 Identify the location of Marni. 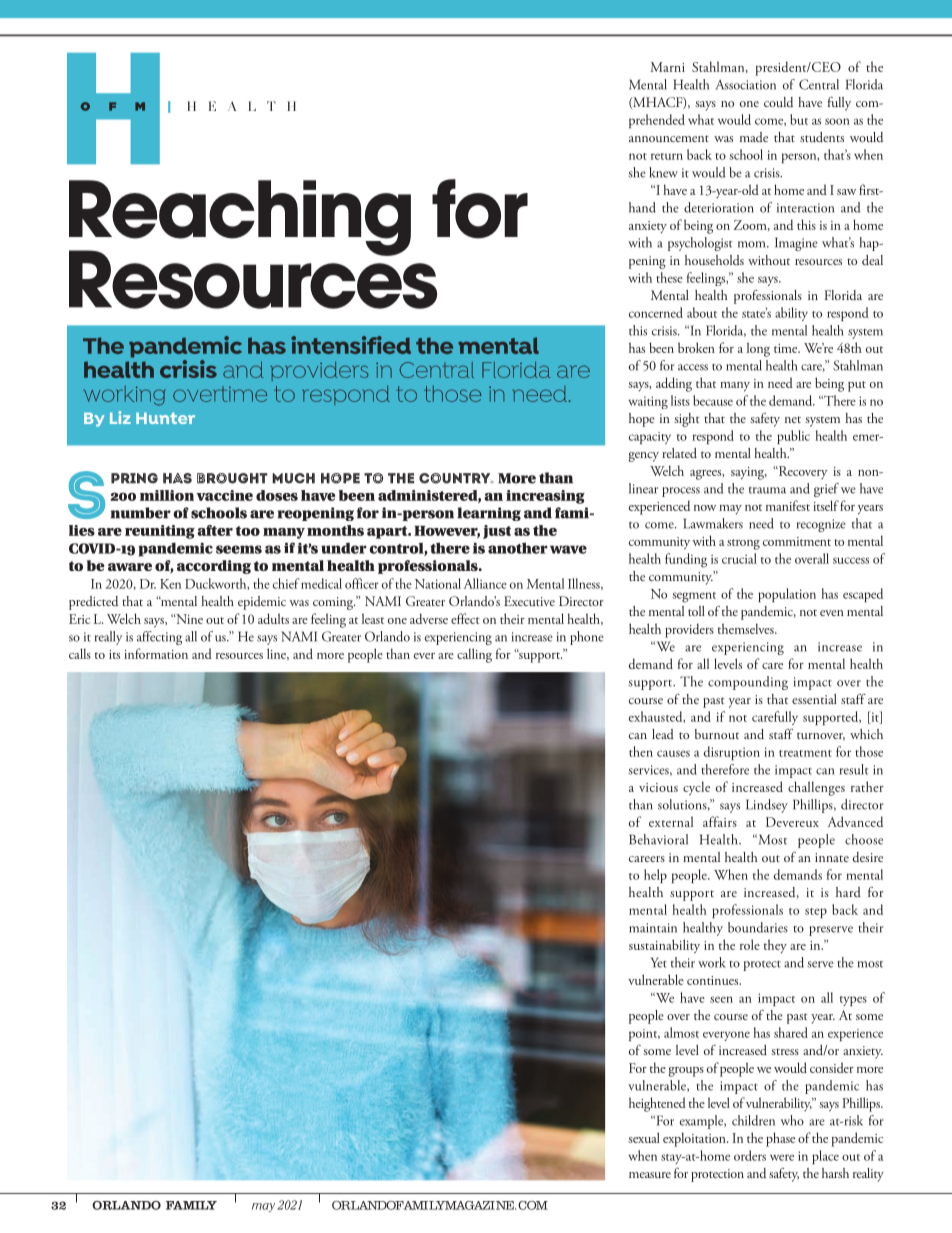
(667, 67).
